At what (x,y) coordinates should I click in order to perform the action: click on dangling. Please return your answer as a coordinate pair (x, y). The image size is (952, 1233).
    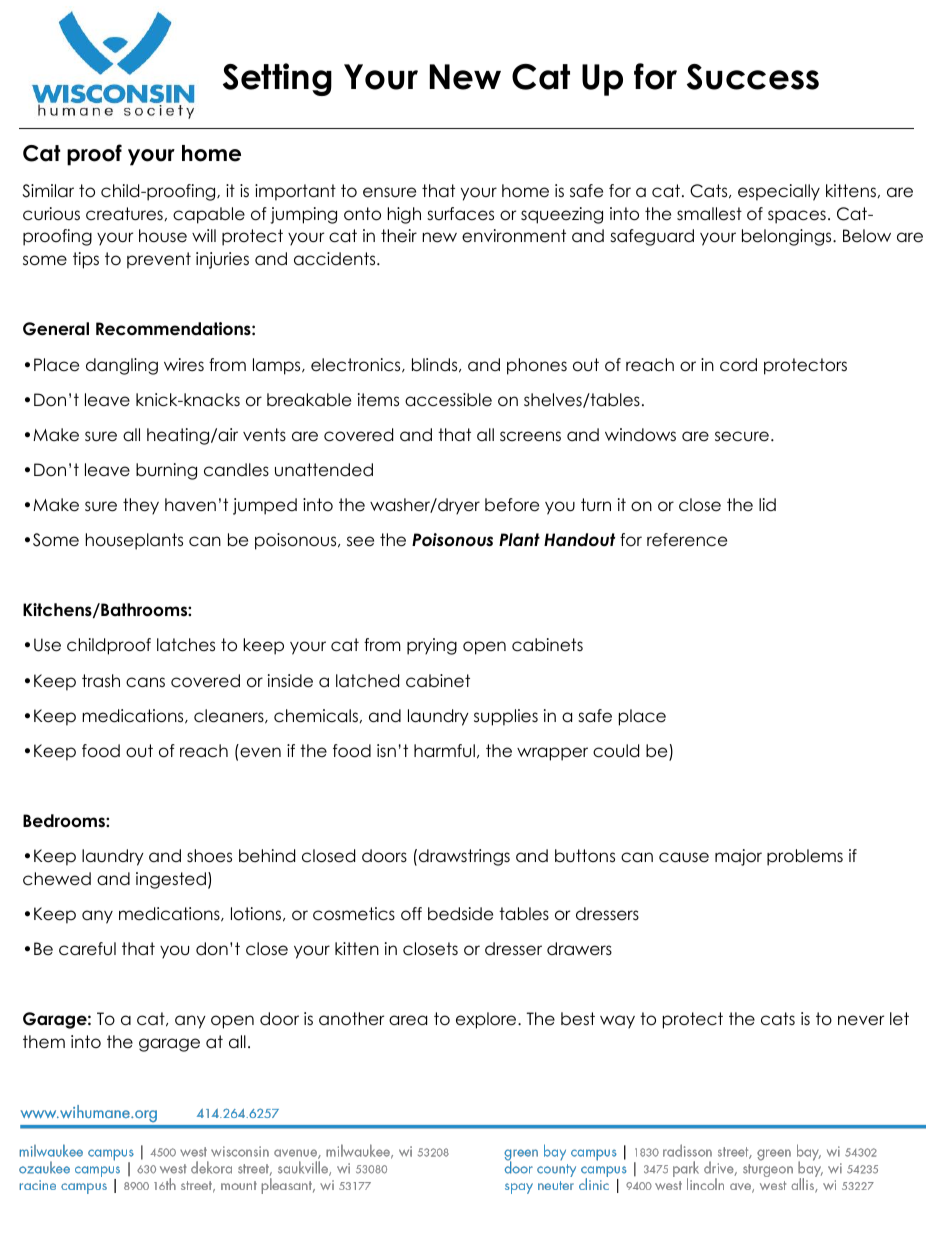
    Looking at the image, I should click on (122, 366).
